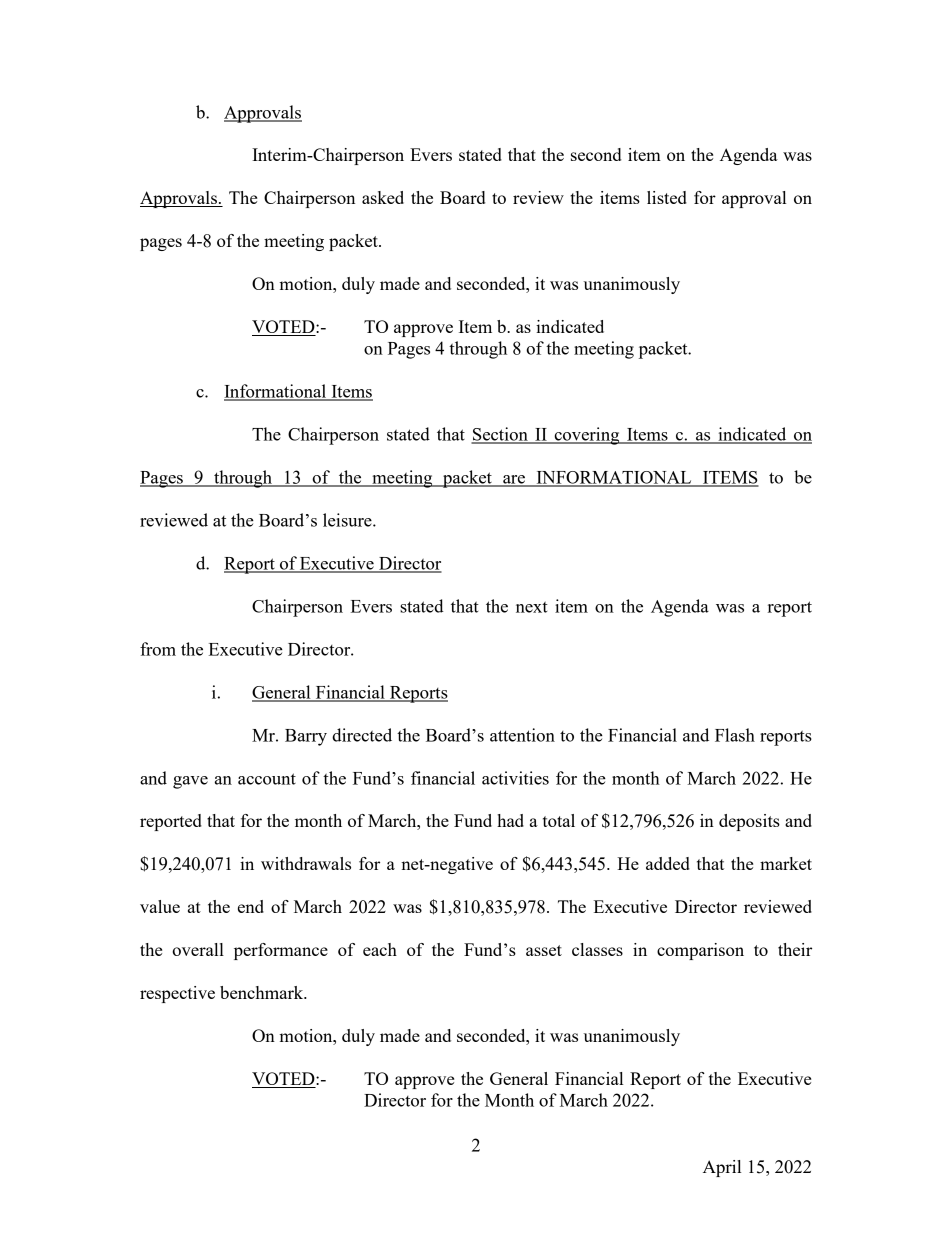 Image resolution: width=952 pixels, height=1233 pixels. I want to click on Section, so click(500, 435).
